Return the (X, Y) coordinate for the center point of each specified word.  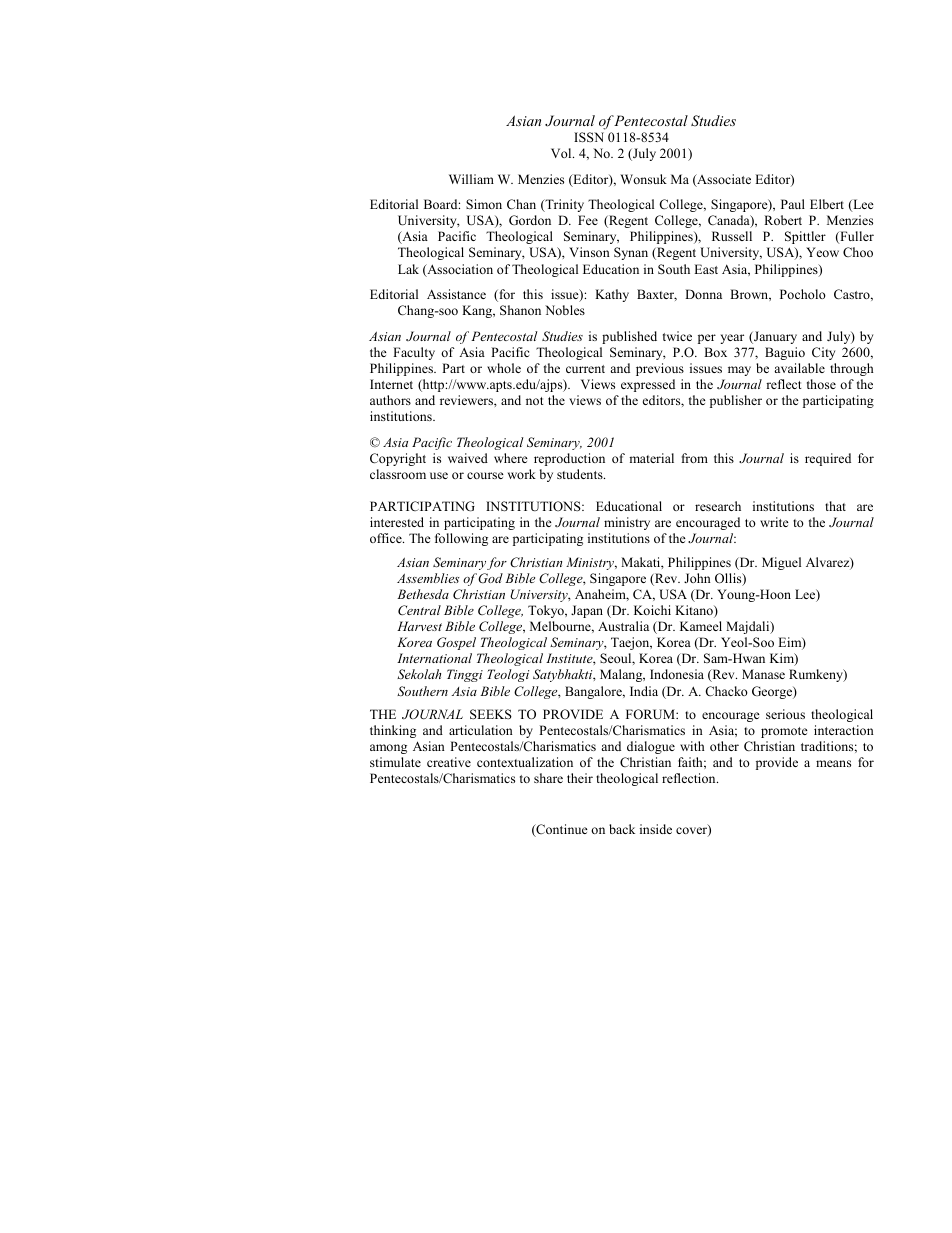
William (471, 179)
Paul (793, 204)
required (828, 459)
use (439, 475)
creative (449, 762)
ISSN (589, 137)
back (622, 829)
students (581, 474)
